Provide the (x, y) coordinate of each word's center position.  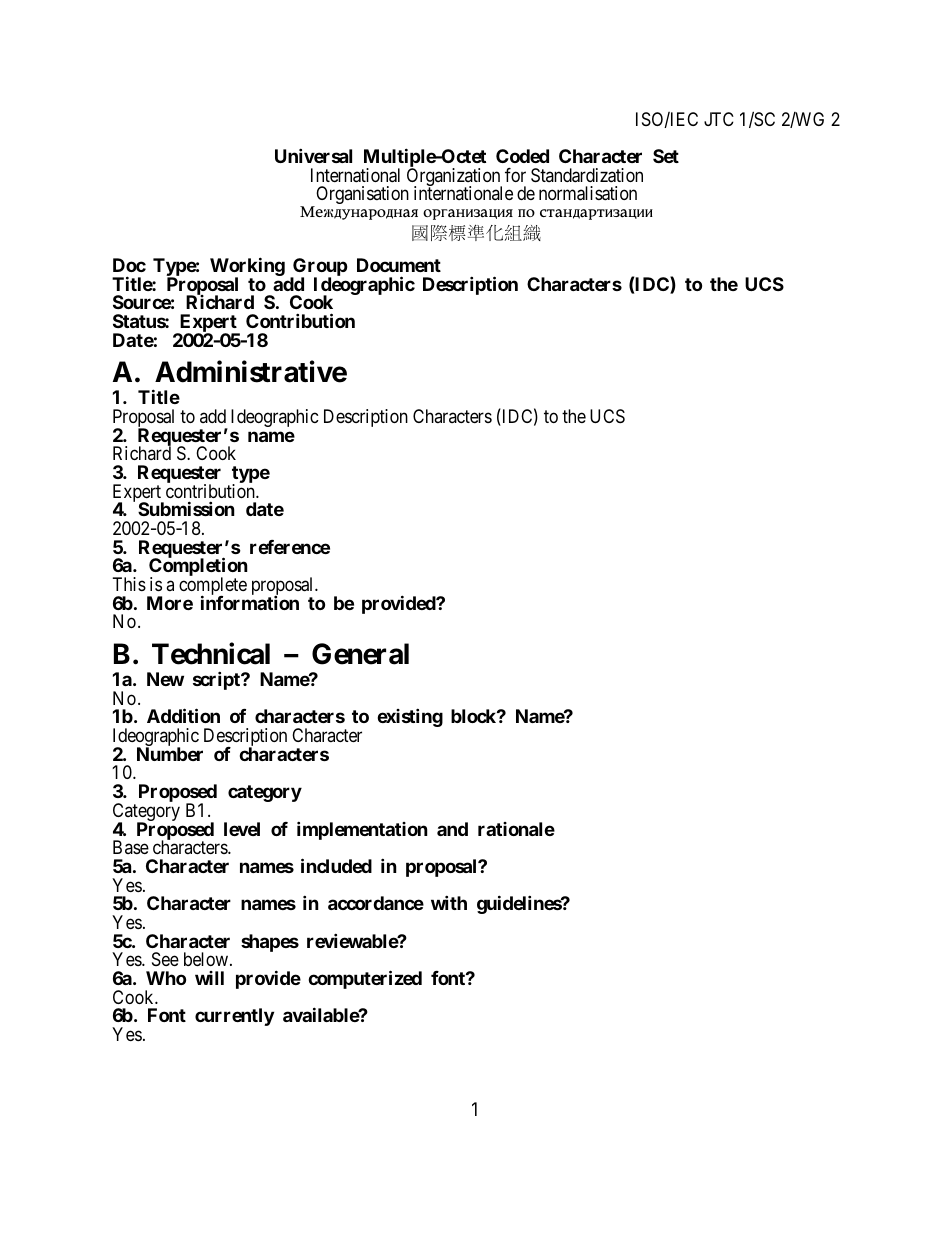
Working (247, 268)
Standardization (587, 175)
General (360, 654)
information (250, 602)
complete (213, 587)
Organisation (361, 196)
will (209, 978)
